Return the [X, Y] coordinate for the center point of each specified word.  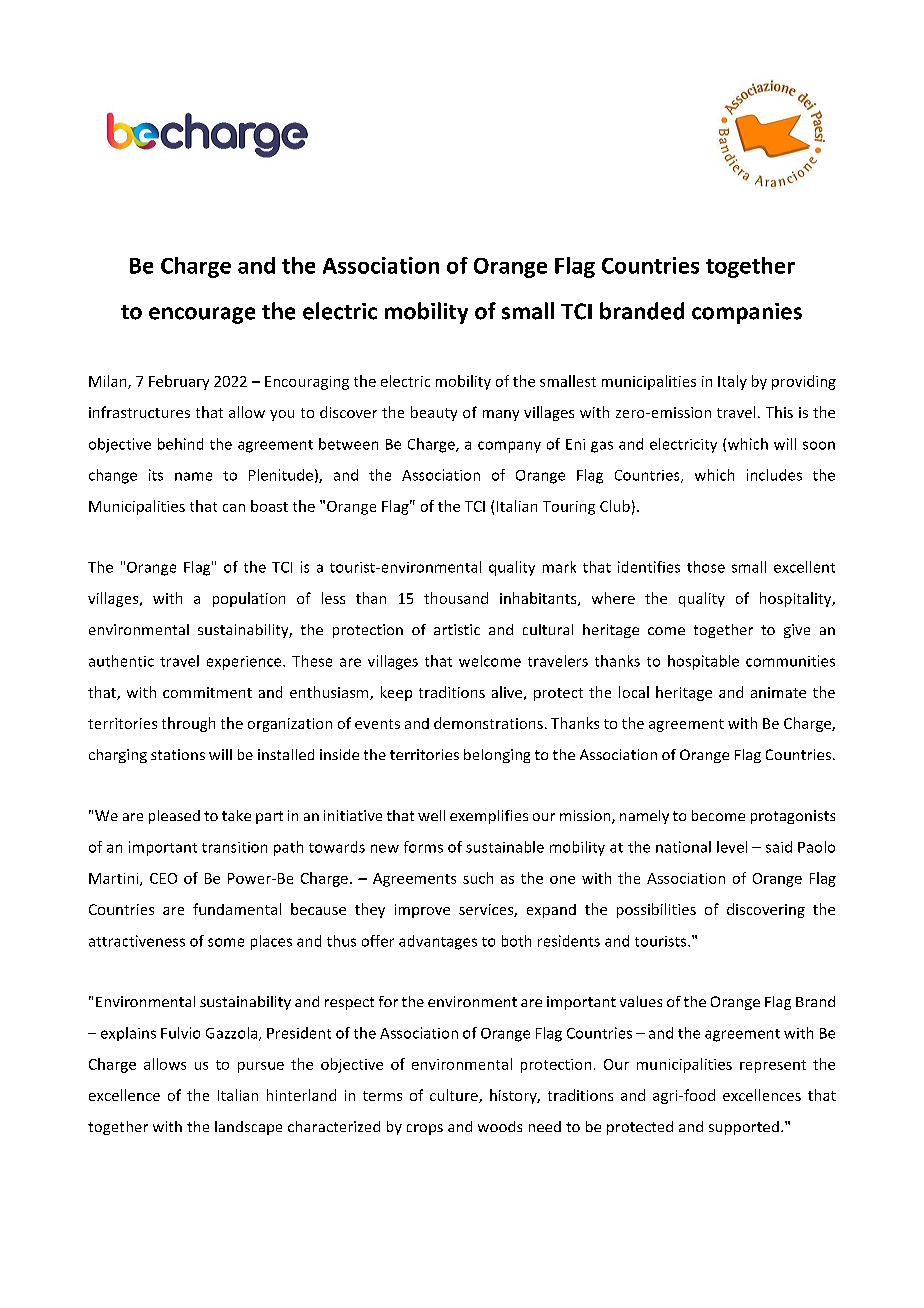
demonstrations [488, 723]
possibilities [656, 910]
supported [744, 1128]
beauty [434, 413]
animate [778, 692]
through [188, 724]
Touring [569, 508]
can [234, 508]
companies [747, 313]
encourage [202, 315]
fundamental [237, 909]
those [706, 567]
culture [455, 1096]
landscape [248, 1128]
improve [422, 911]
